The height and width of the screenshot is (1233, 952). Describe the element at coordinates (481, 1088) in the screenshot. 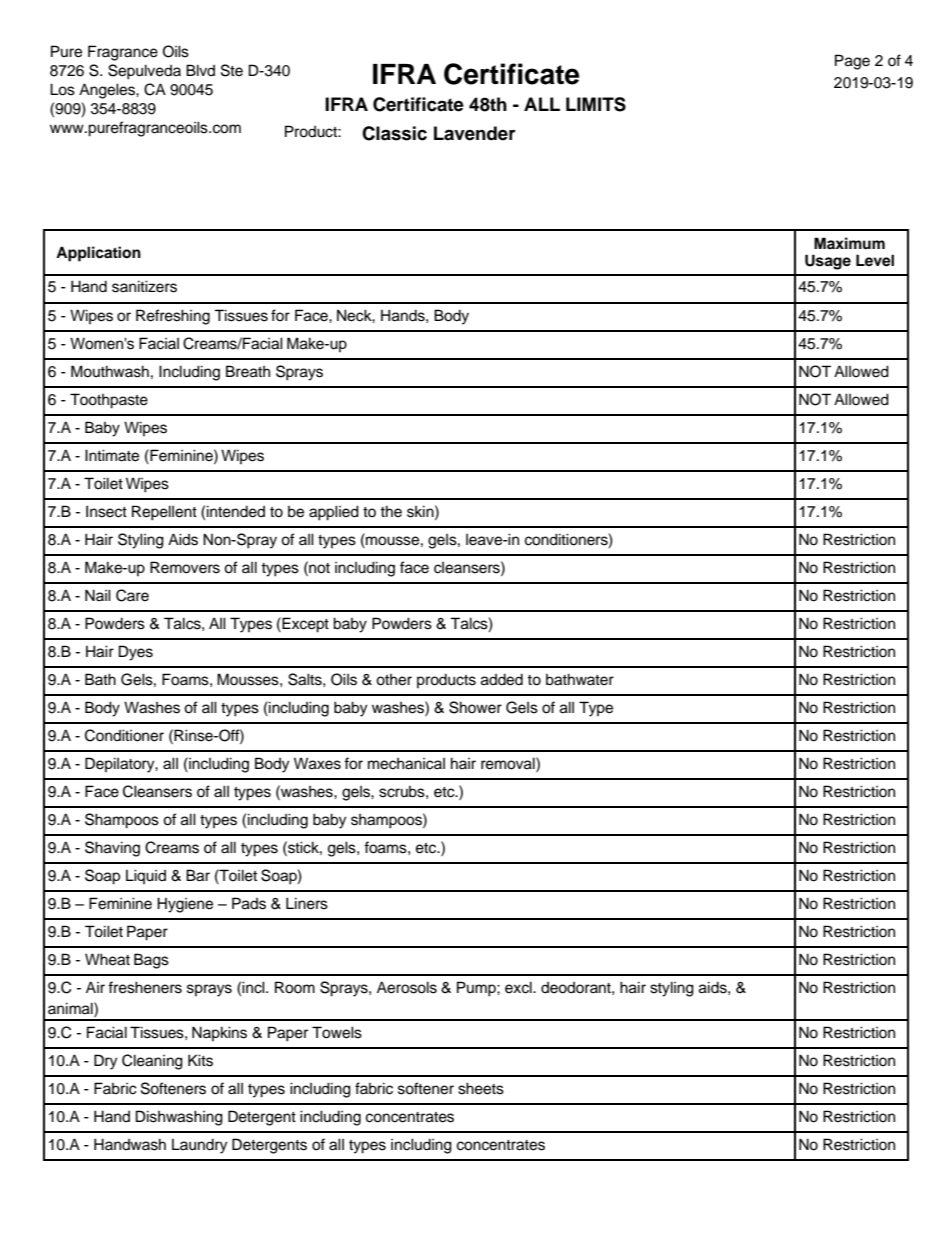

I see `sheets` at that location.
